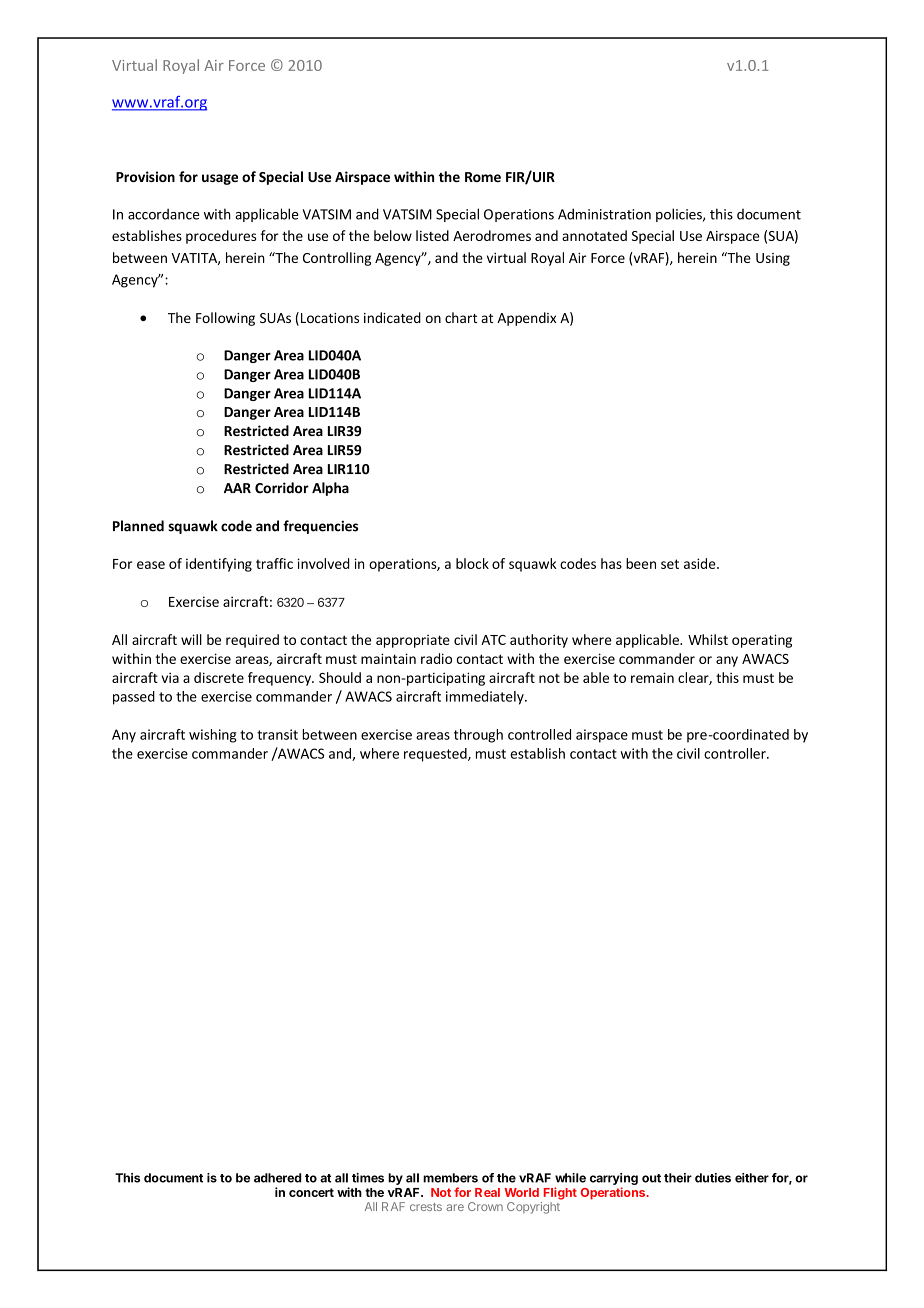  I want to click on wishing, so click(213, 736).
